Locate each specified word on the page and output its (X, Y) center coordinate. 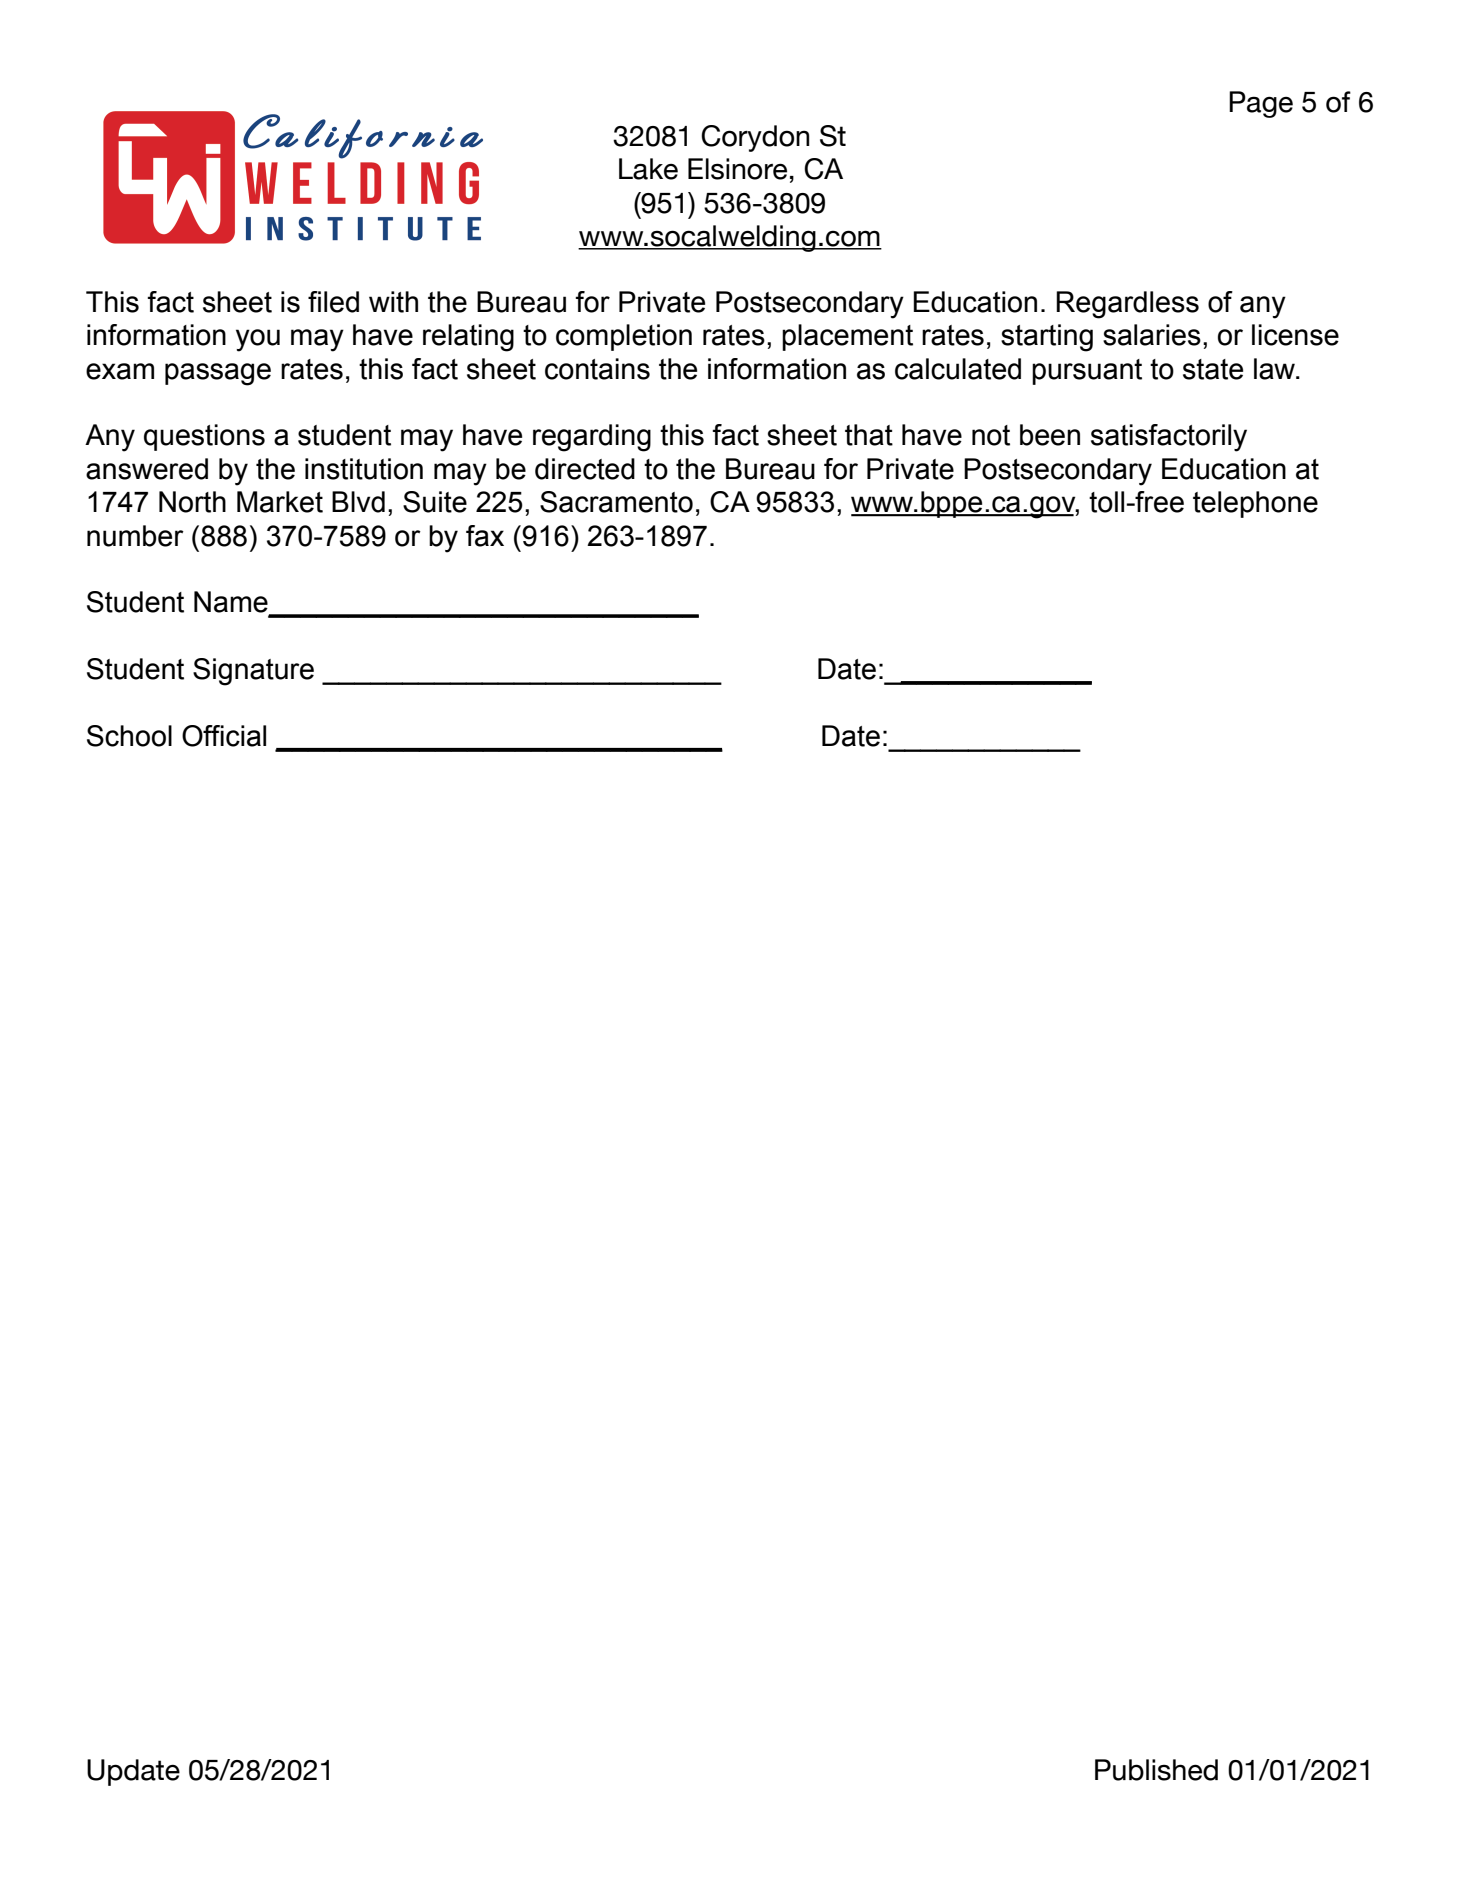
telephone (1255, 504)
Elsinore (737, 169)
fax (485, 536)
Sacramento (616, 502)
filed (333, 302)
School (129, 736)
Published (1156, 1770)
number (135, 536)
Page (1261, 104)
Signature (253, 672)
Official (224, 736)
